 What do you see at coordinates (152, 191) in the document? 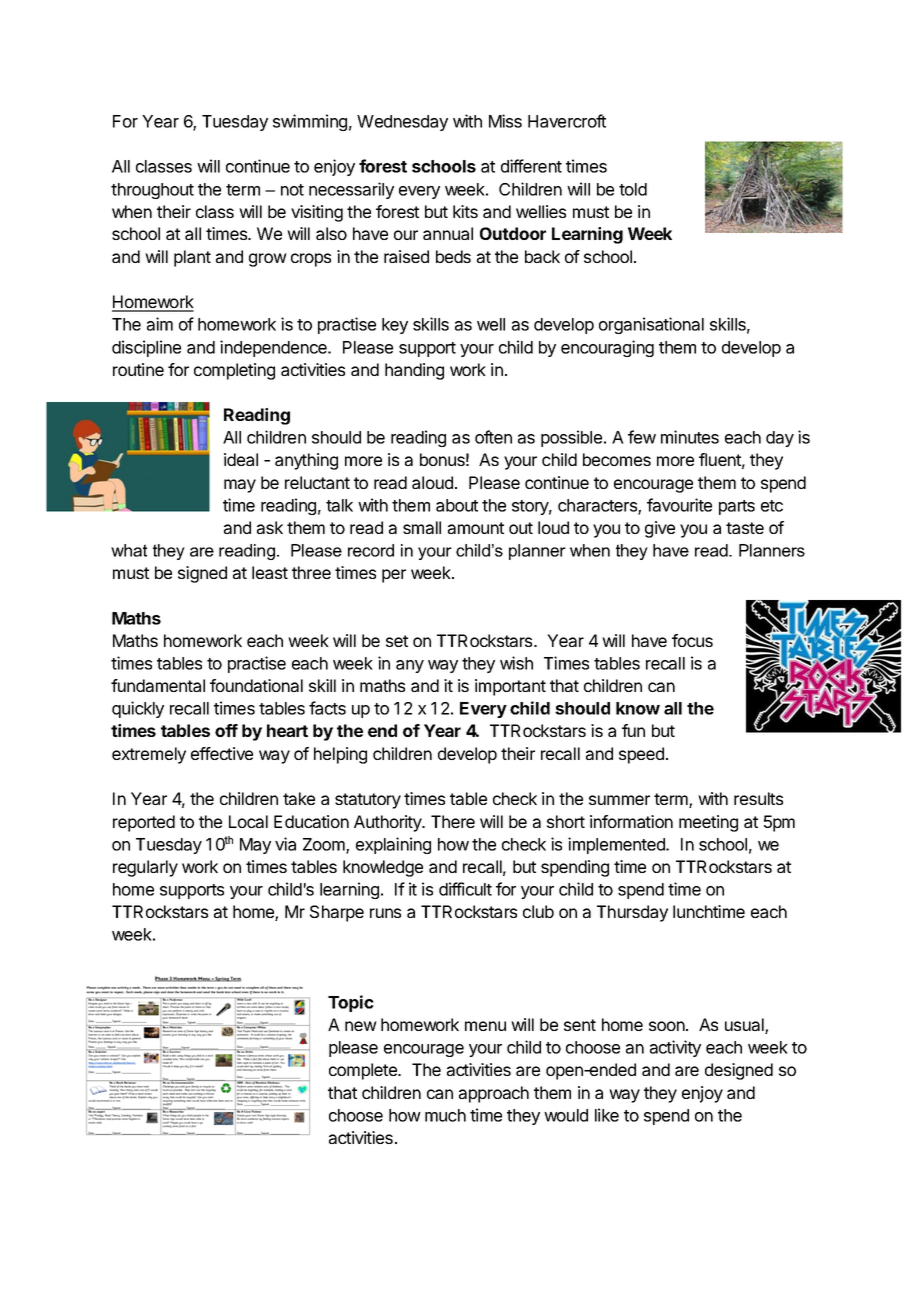
I see `throughout` at bounding box center [152, 191].
